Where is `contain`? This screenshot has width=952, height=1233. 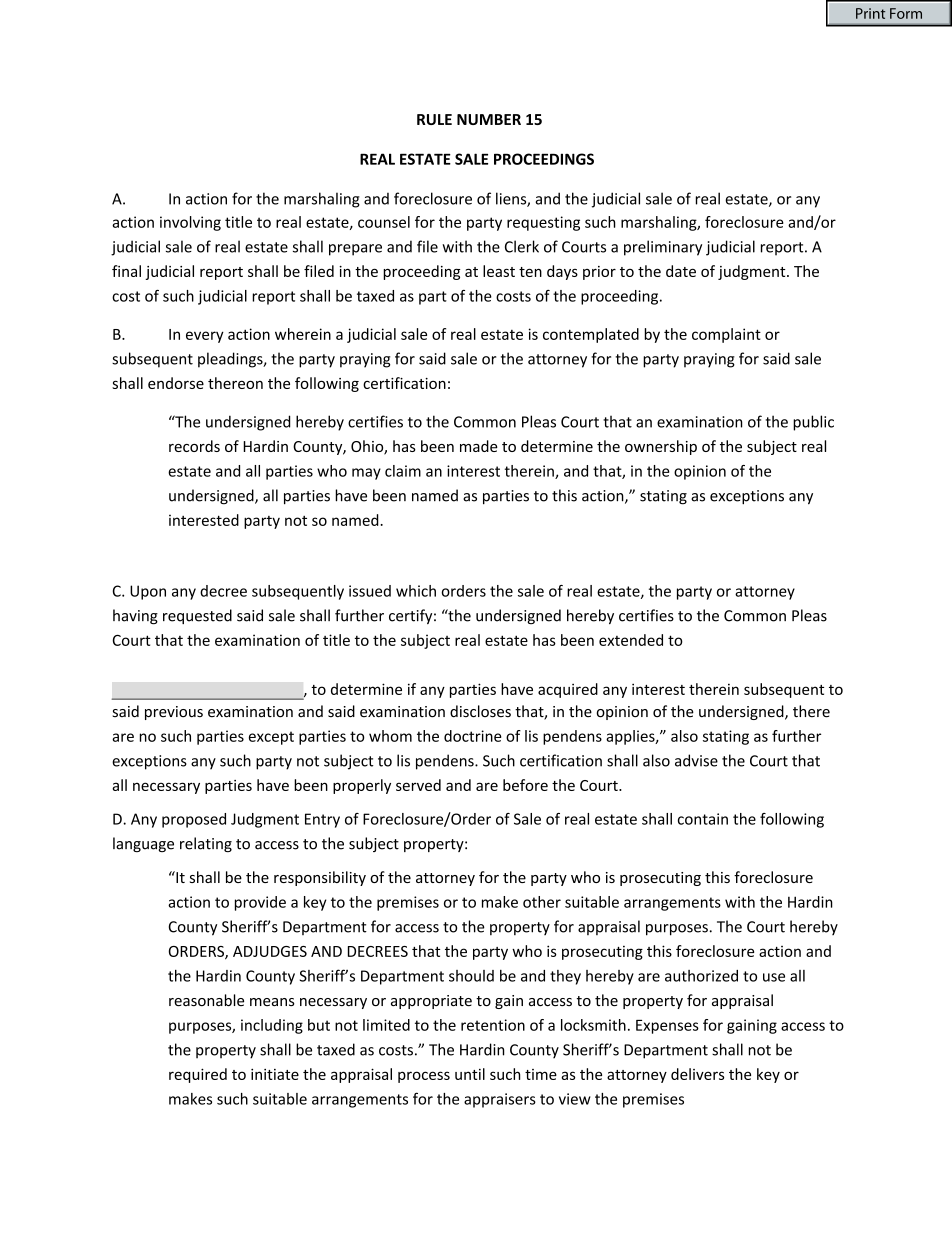 contain is located at coordinates (703, 819).
